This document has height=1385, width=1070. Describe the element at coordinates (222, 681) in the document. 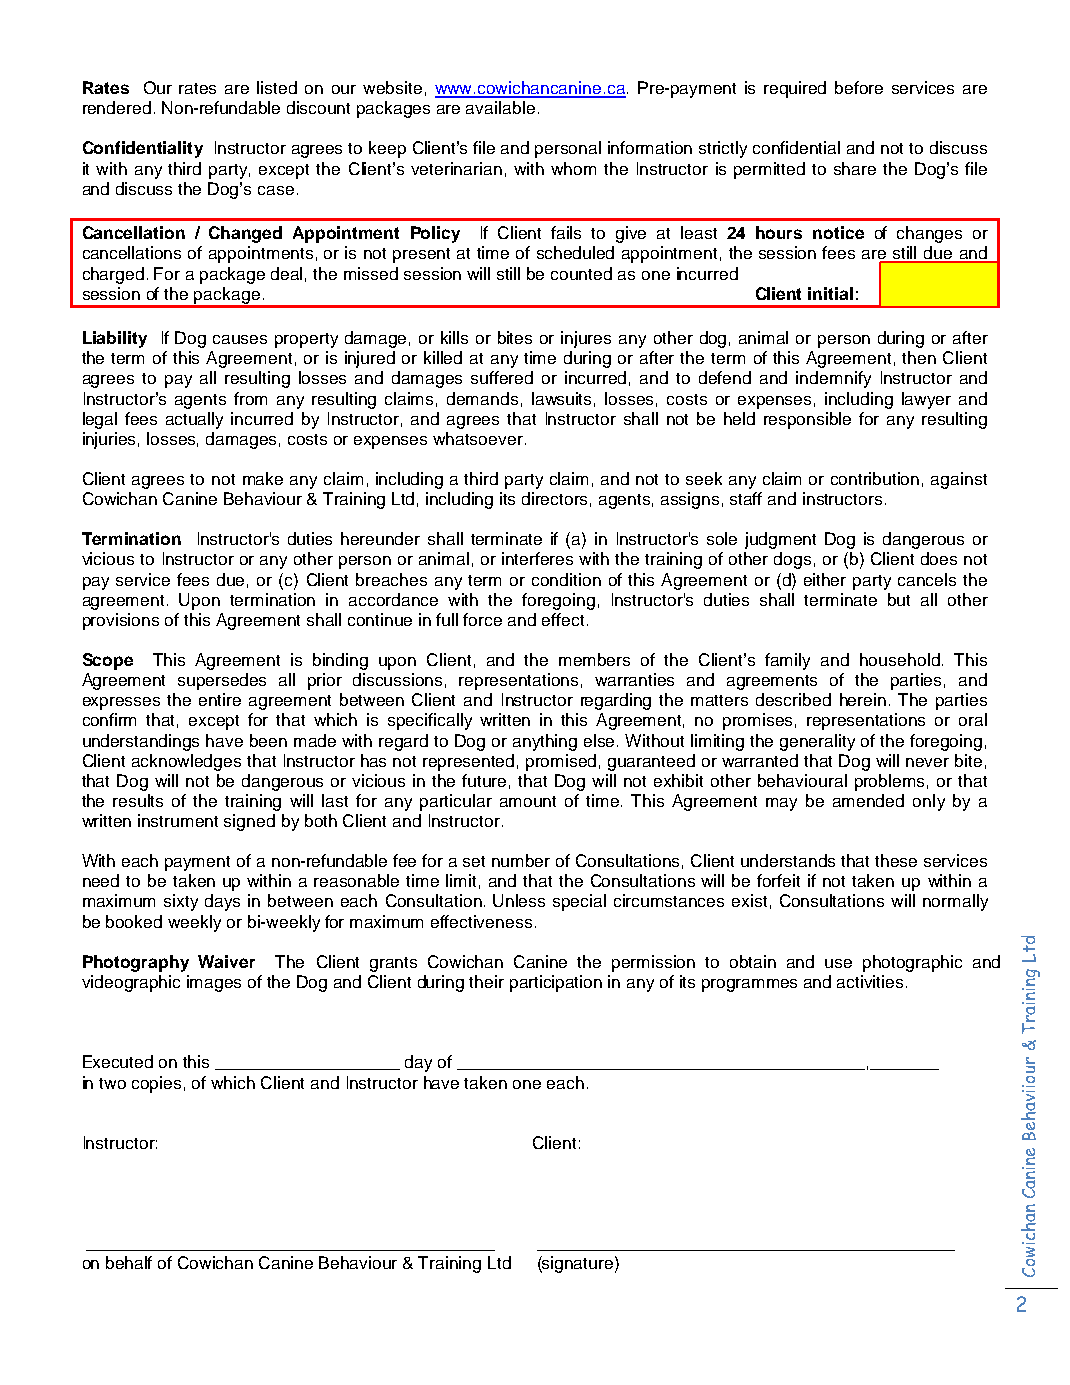

I see `supersedes` at that location.
